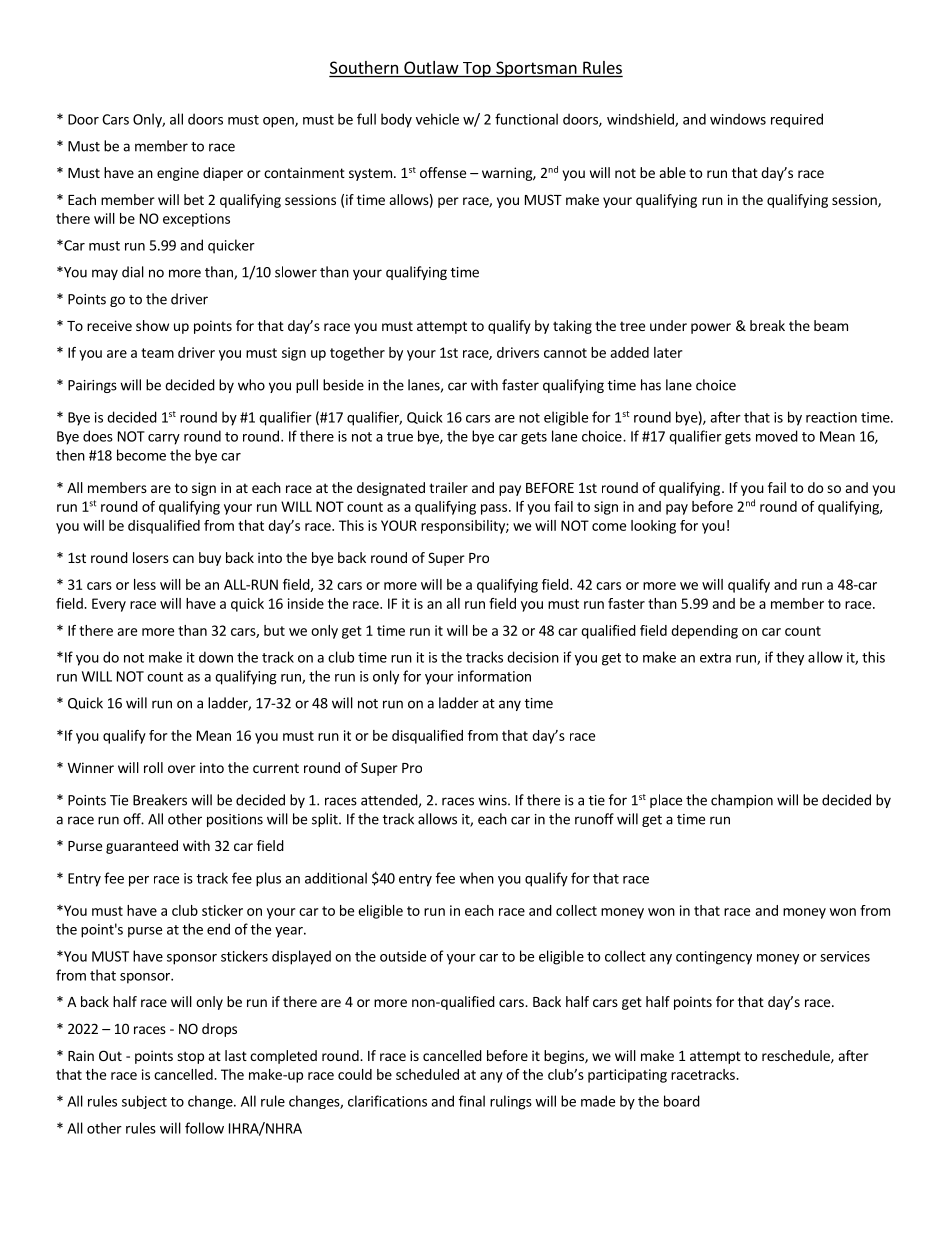  Describe the element at coordinates (682, 1101) in the page. I see `board` at that location.
